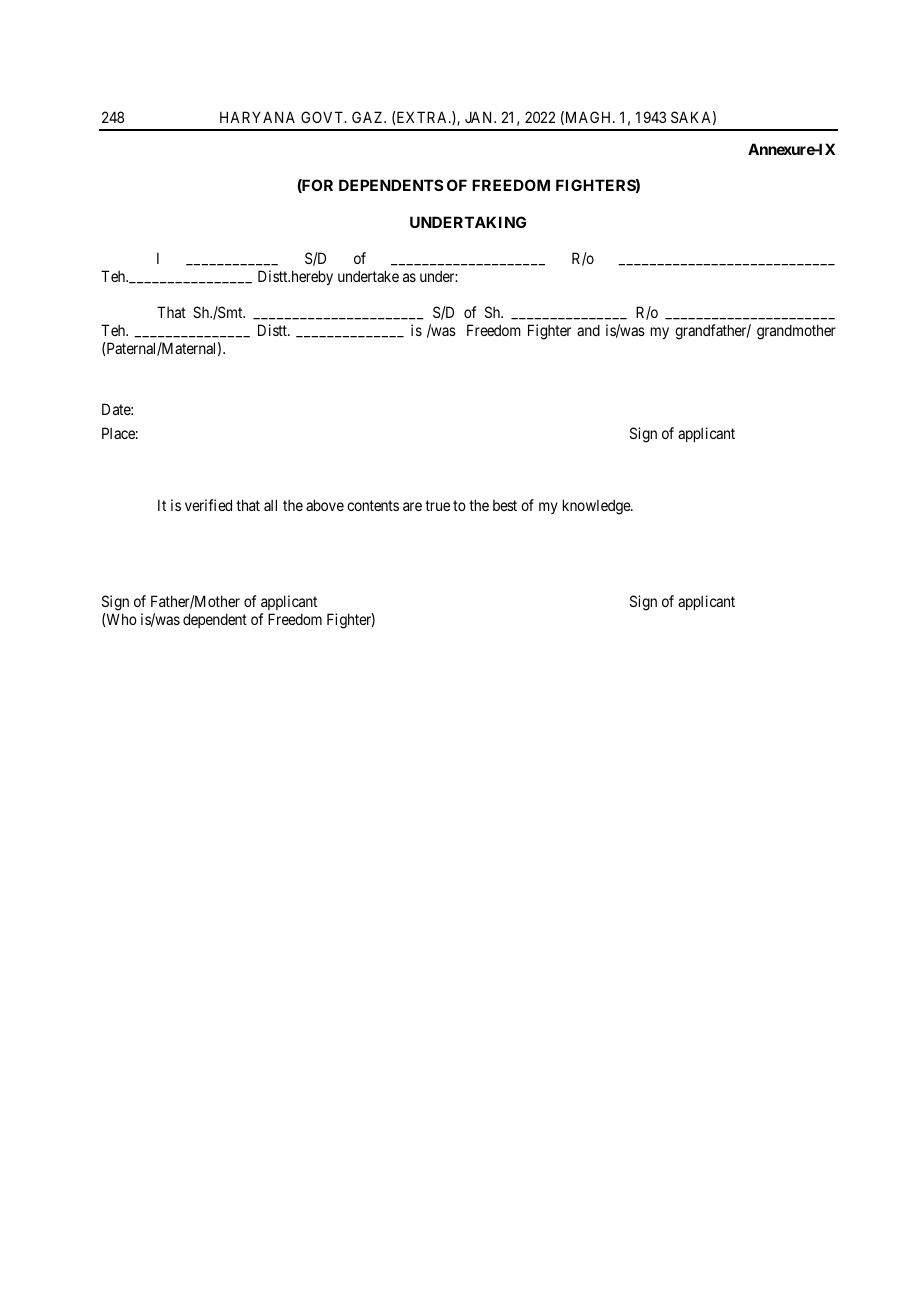  Describe the element at coordinates (480, 117) in the screenshot. I see `JAN` at that location.
